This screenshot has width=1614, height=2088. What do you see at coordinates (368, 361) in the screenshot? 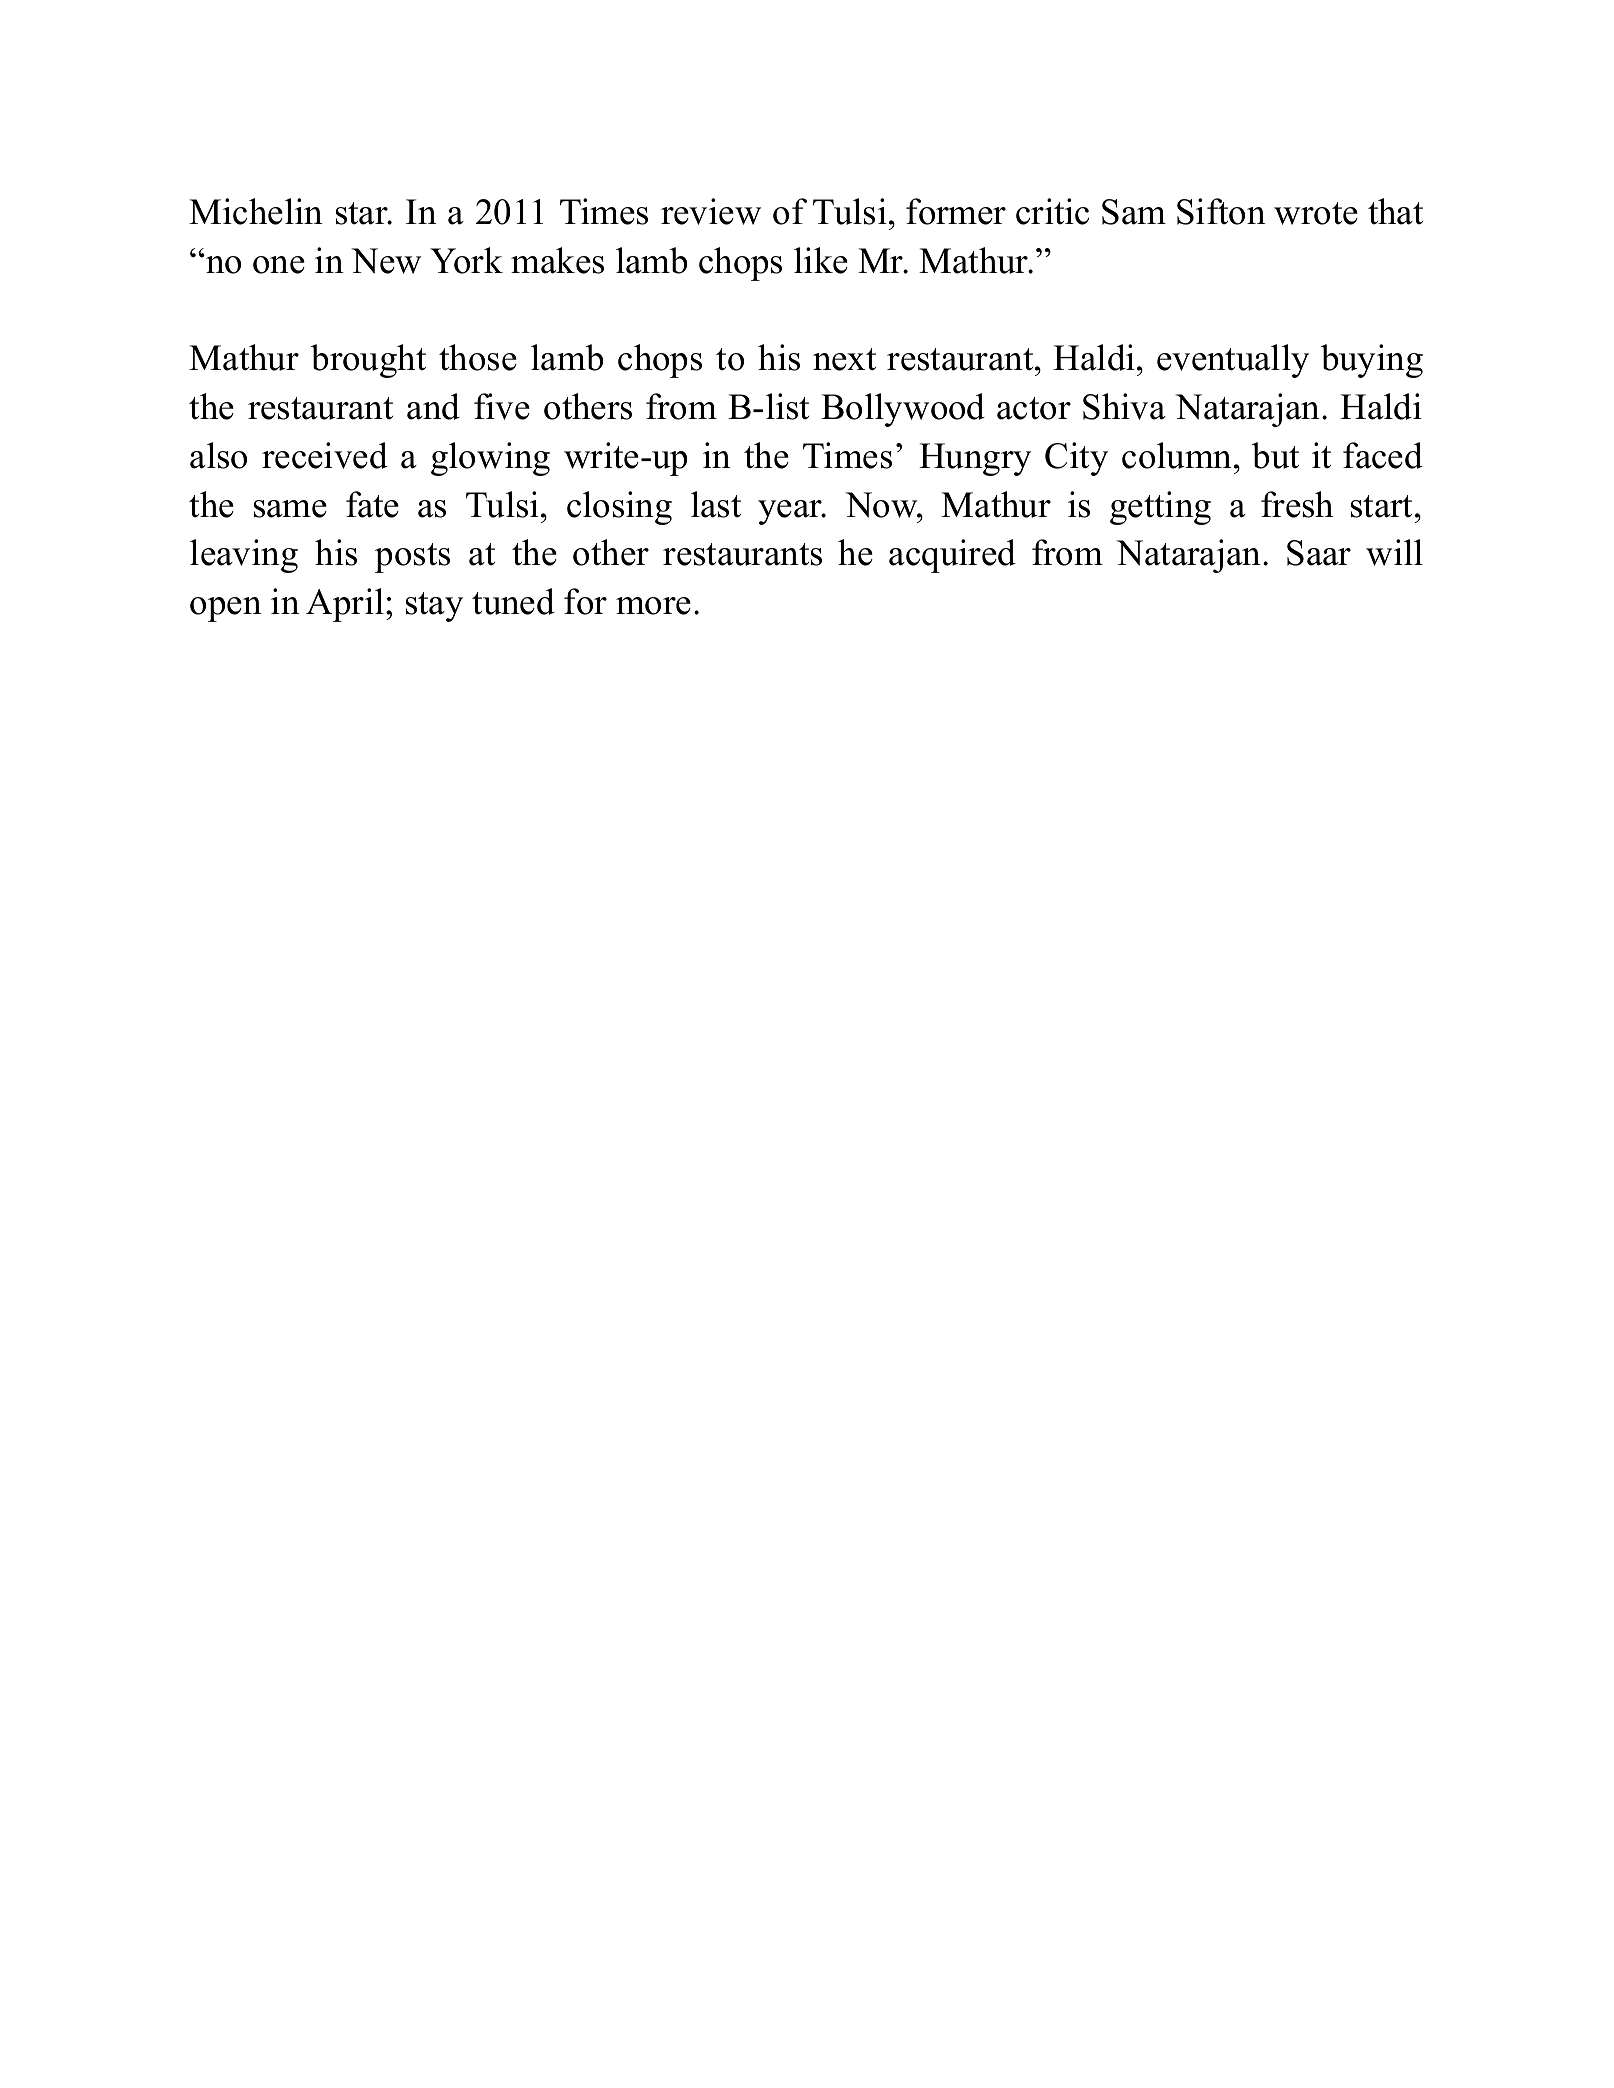
I see `brought` at bounding box center [368, 361].
